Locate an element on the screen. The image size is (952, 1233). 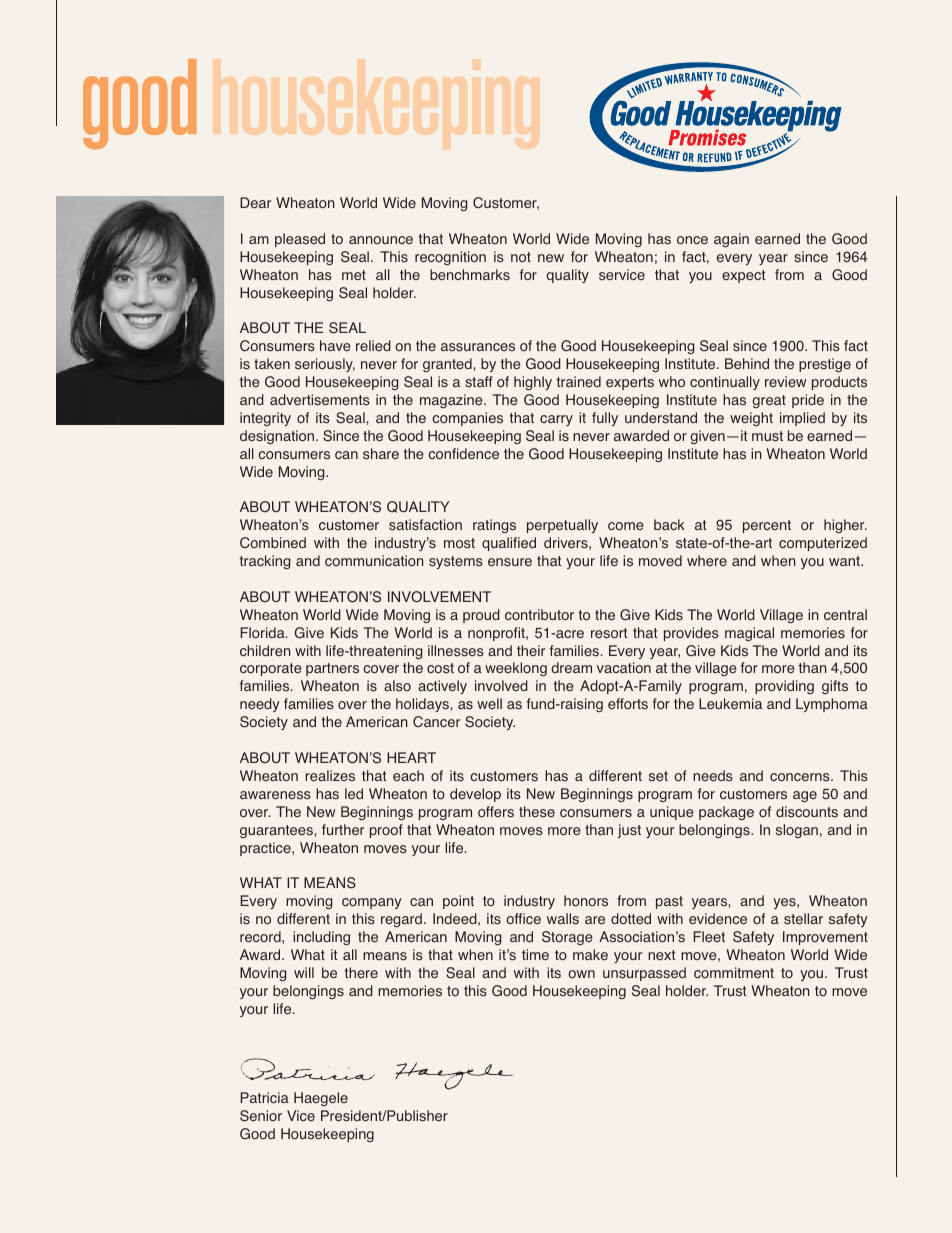
Patricia is located at coordinates (264, 1097).
